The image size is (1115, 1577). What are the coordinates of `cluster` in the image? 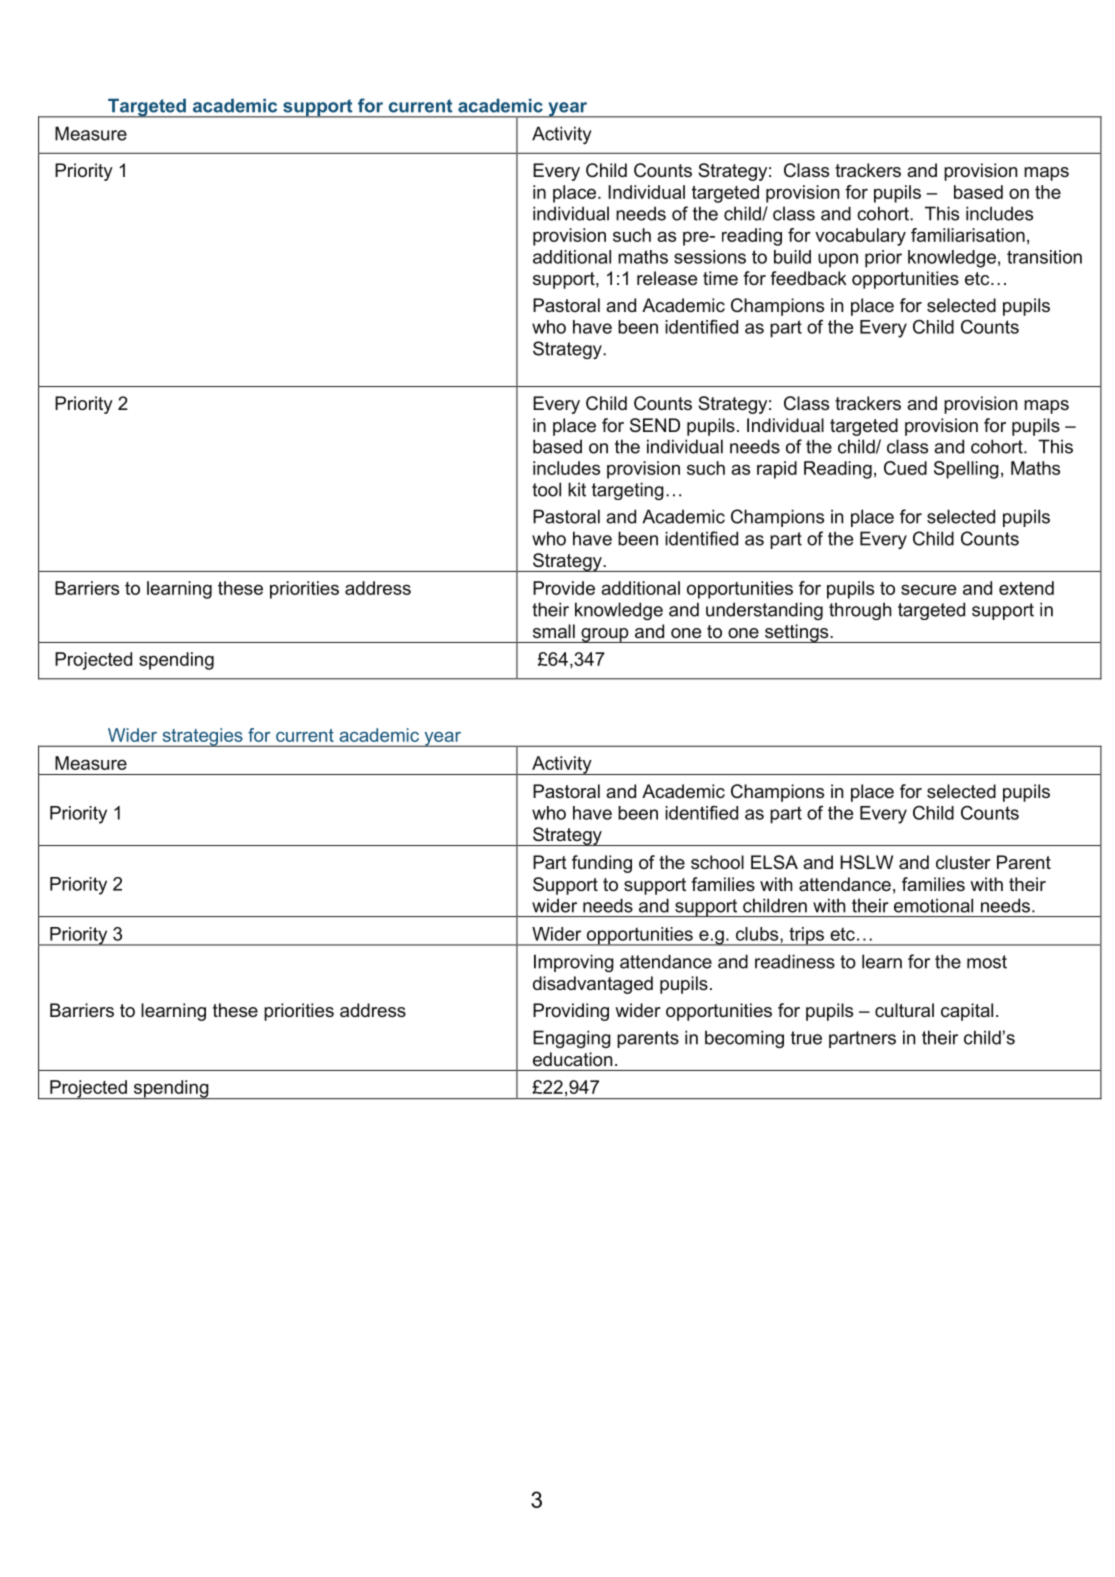 It's located at (963, 862).
